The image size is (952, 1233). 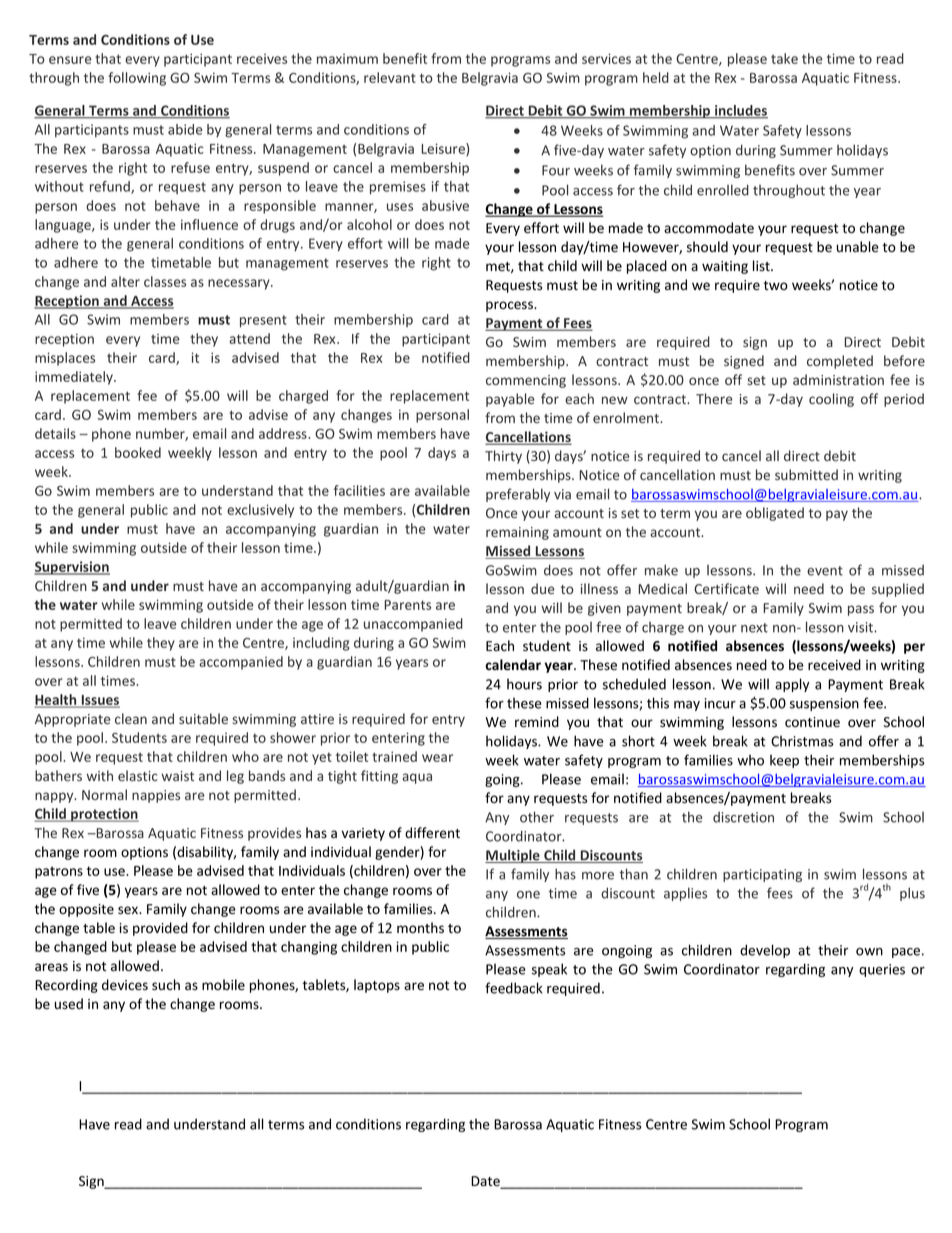 I want to click on such, so click(x=166, y=985).
